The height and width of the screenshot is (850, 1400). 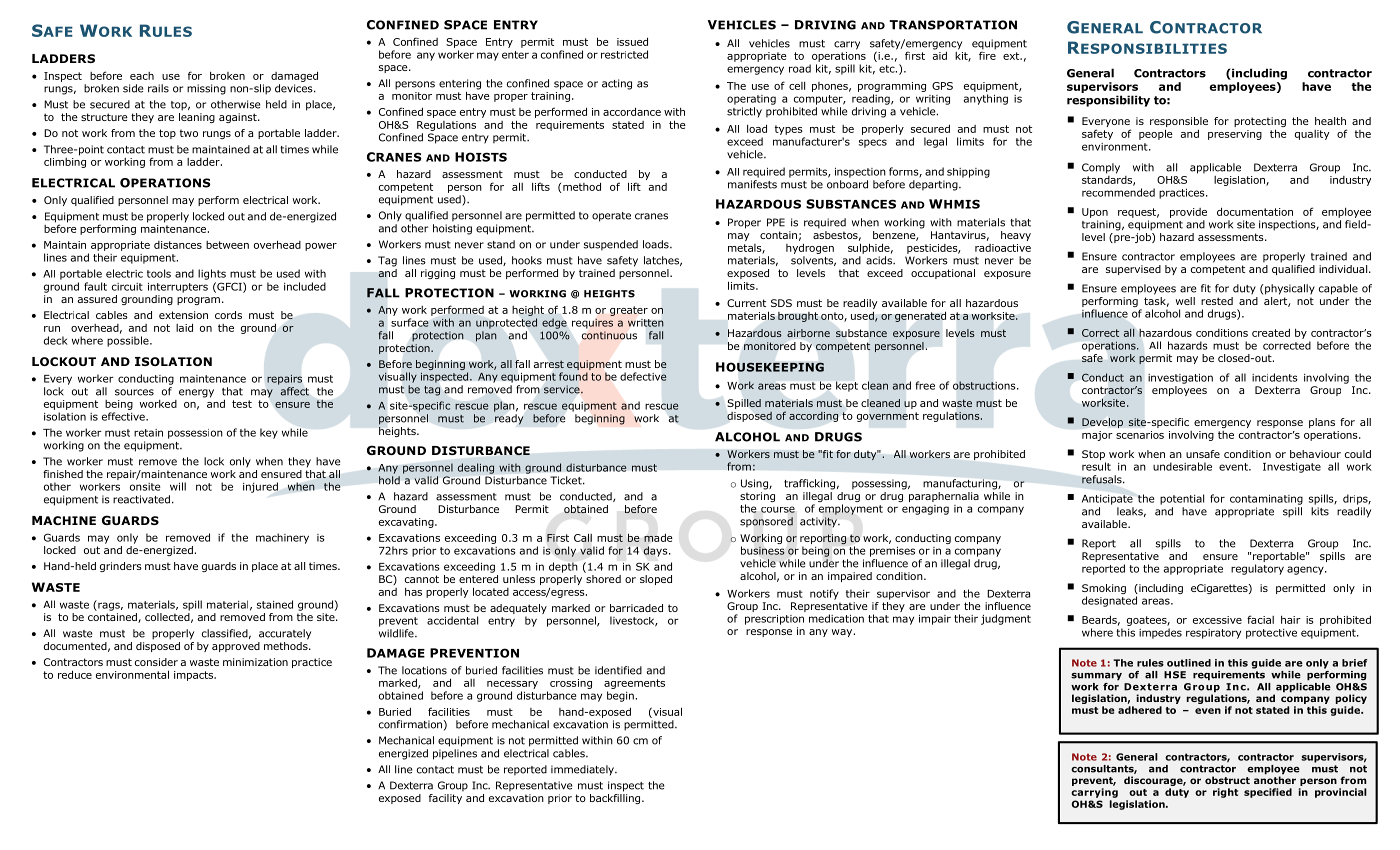 I want to click on possession, so click(x=195, y=434).
